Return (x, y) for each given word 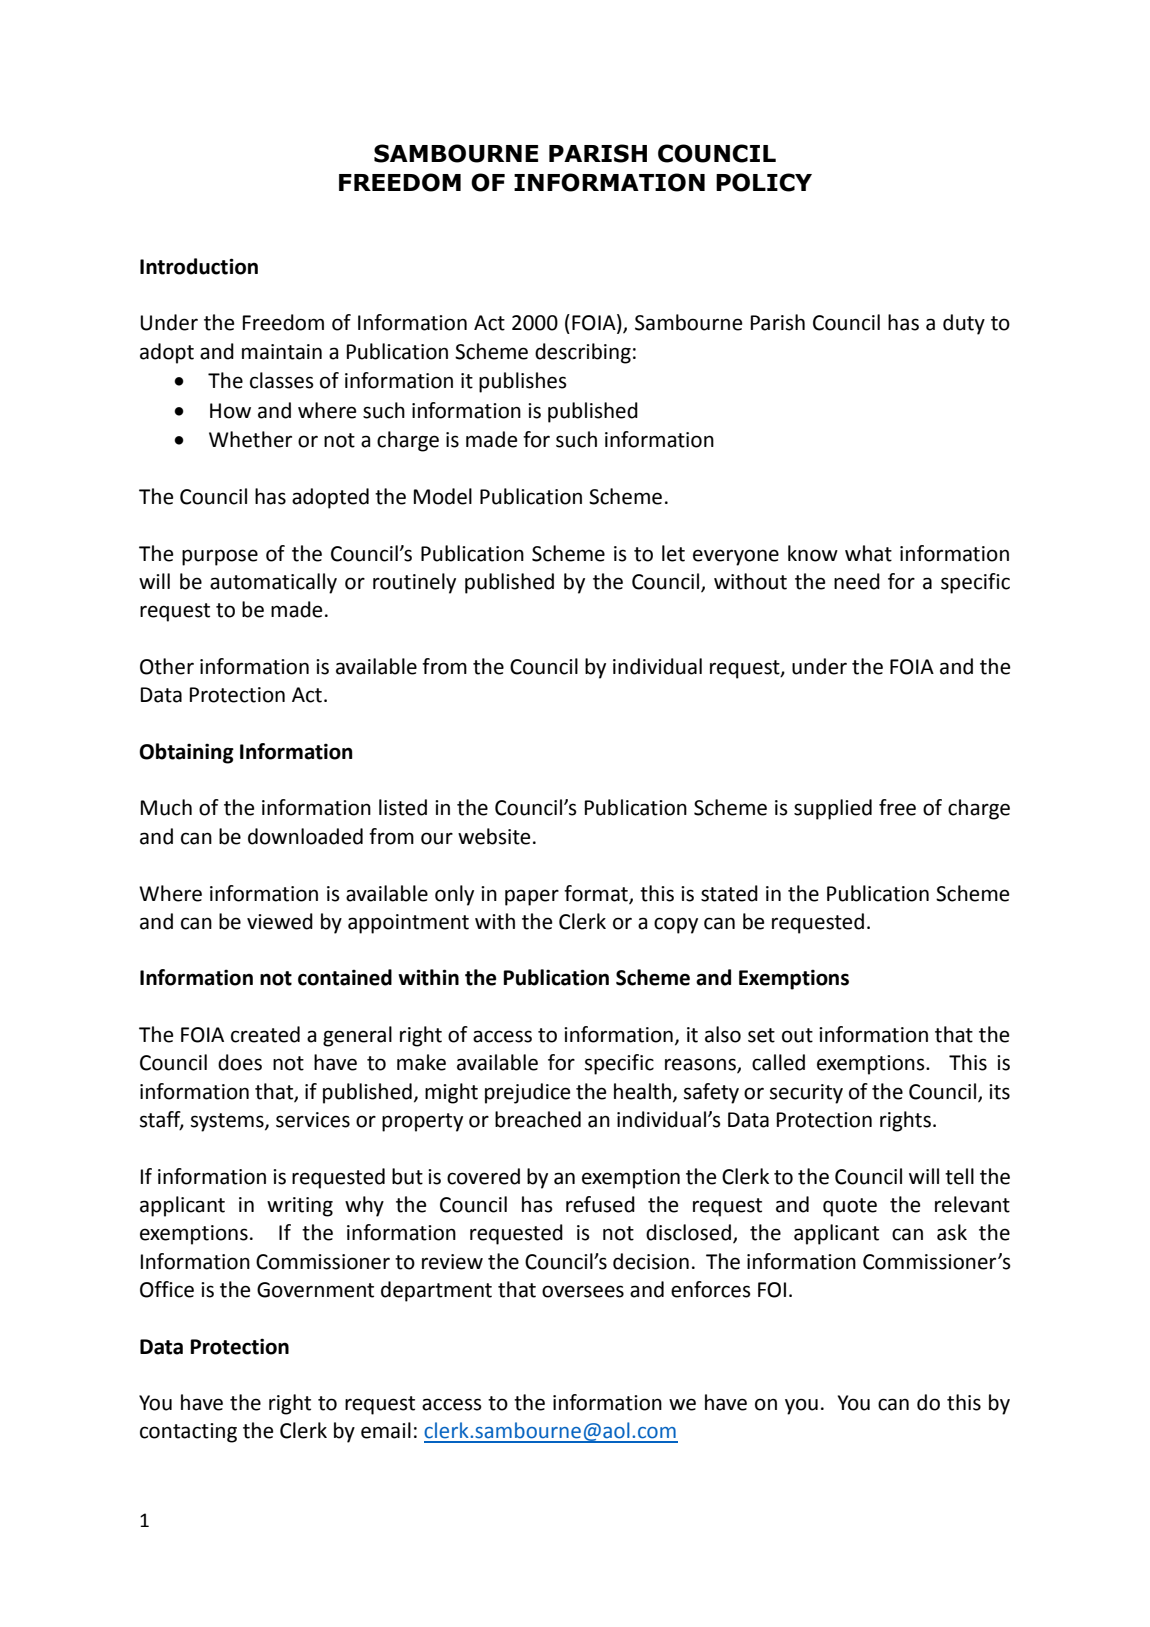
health (642, 1091)
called (778, 1062)
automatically (273, 583)
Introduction (199, 266)
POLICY (764, 182)
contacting (188, 1433)
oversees (583, 1291)
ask (952, 1232)
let (673, 553)
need (857, 581)
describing (583, 353)
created (265, 1034)
